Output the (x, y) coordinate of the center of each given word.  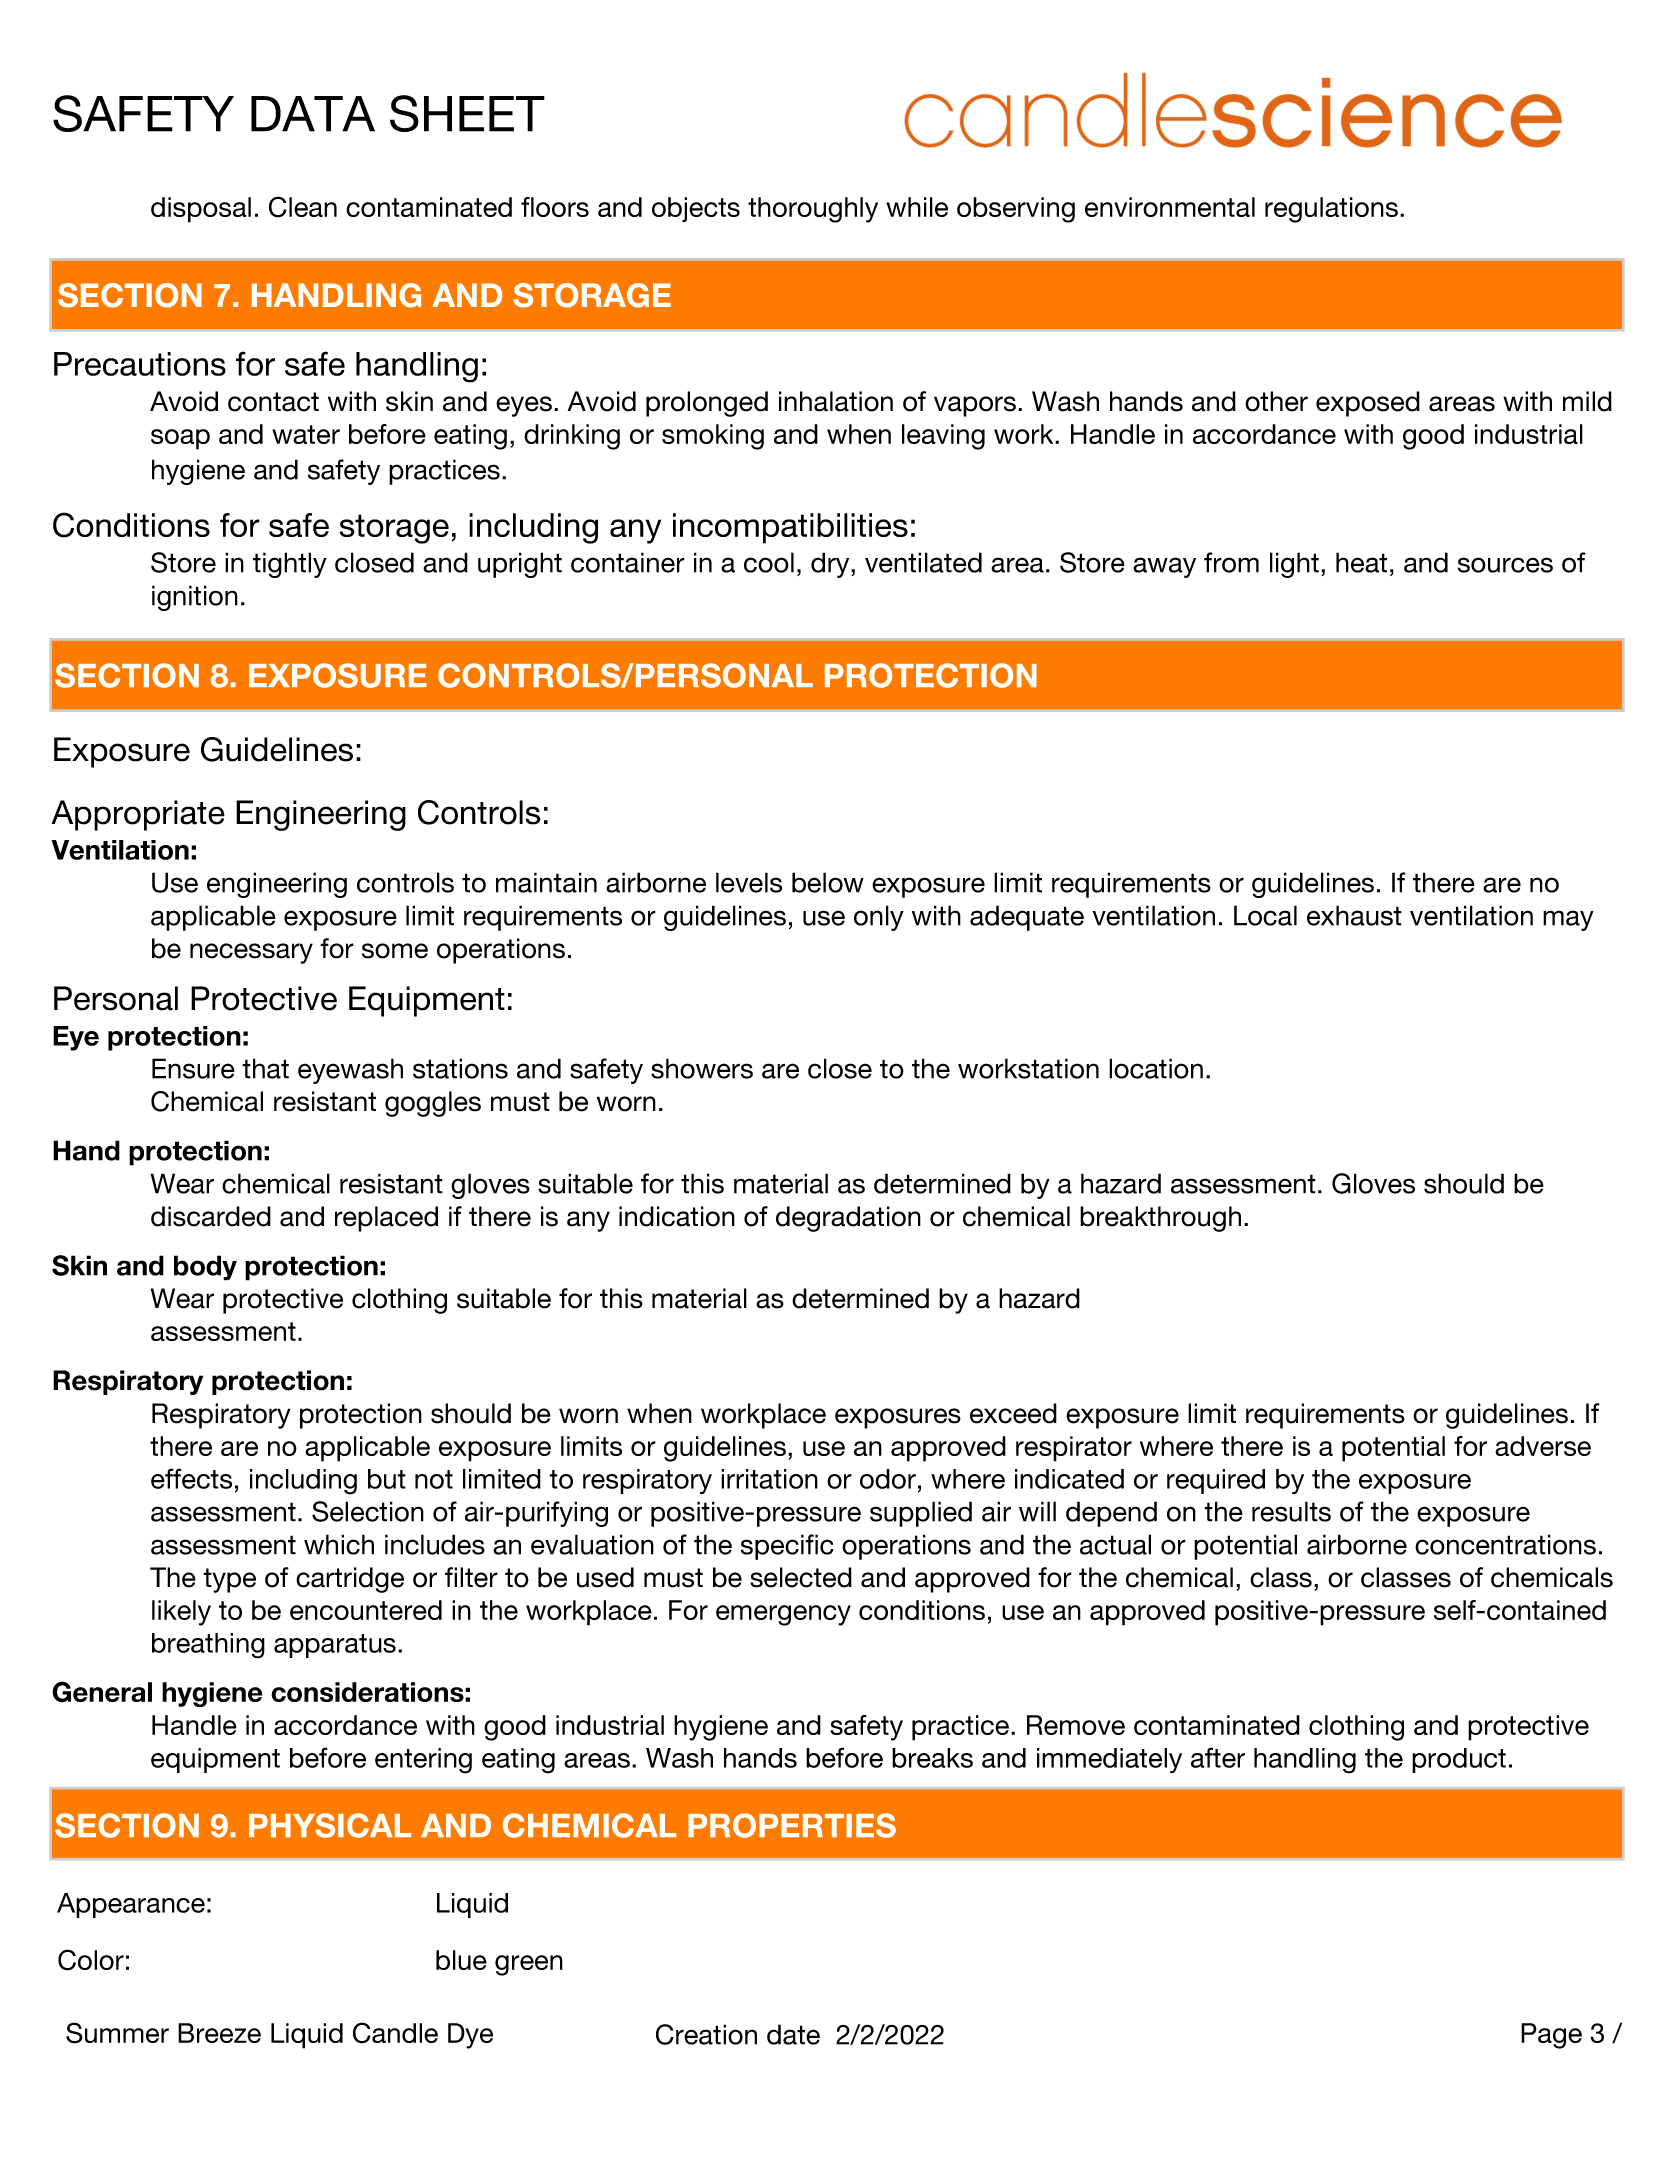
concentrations (1505, 1544)
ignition (195, 598)
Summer (117, 2033)
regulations (1331, 210)
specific (787, 1547)
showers (702, 1068)
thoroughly (813, 210)
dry (831, 565)
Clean (303, 207)
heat (1361, 562)
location (1156, 1068)
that (265, 1068)
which (339, 1544)
